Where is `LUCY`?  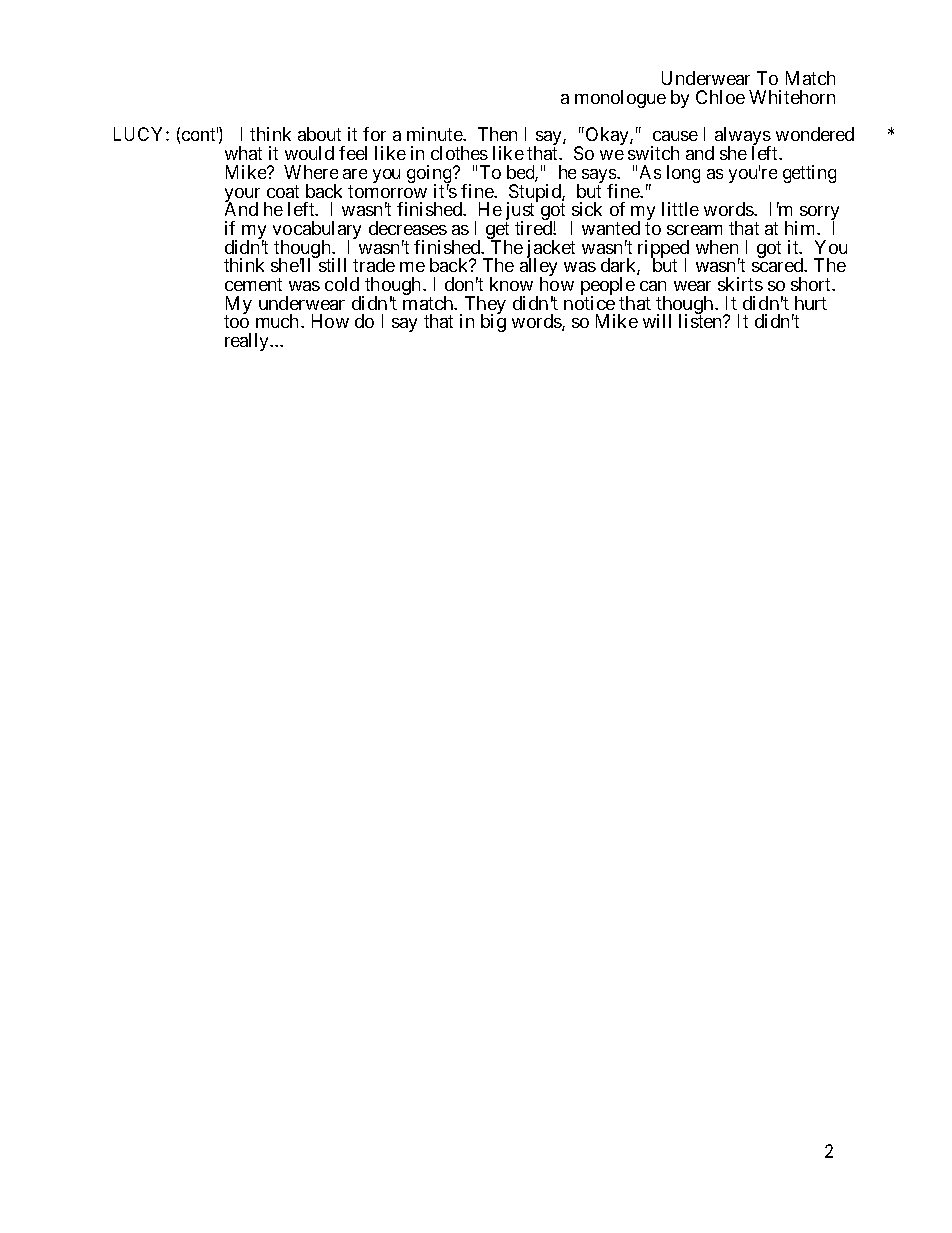
LUCY is located at coordinates (140, 134).
